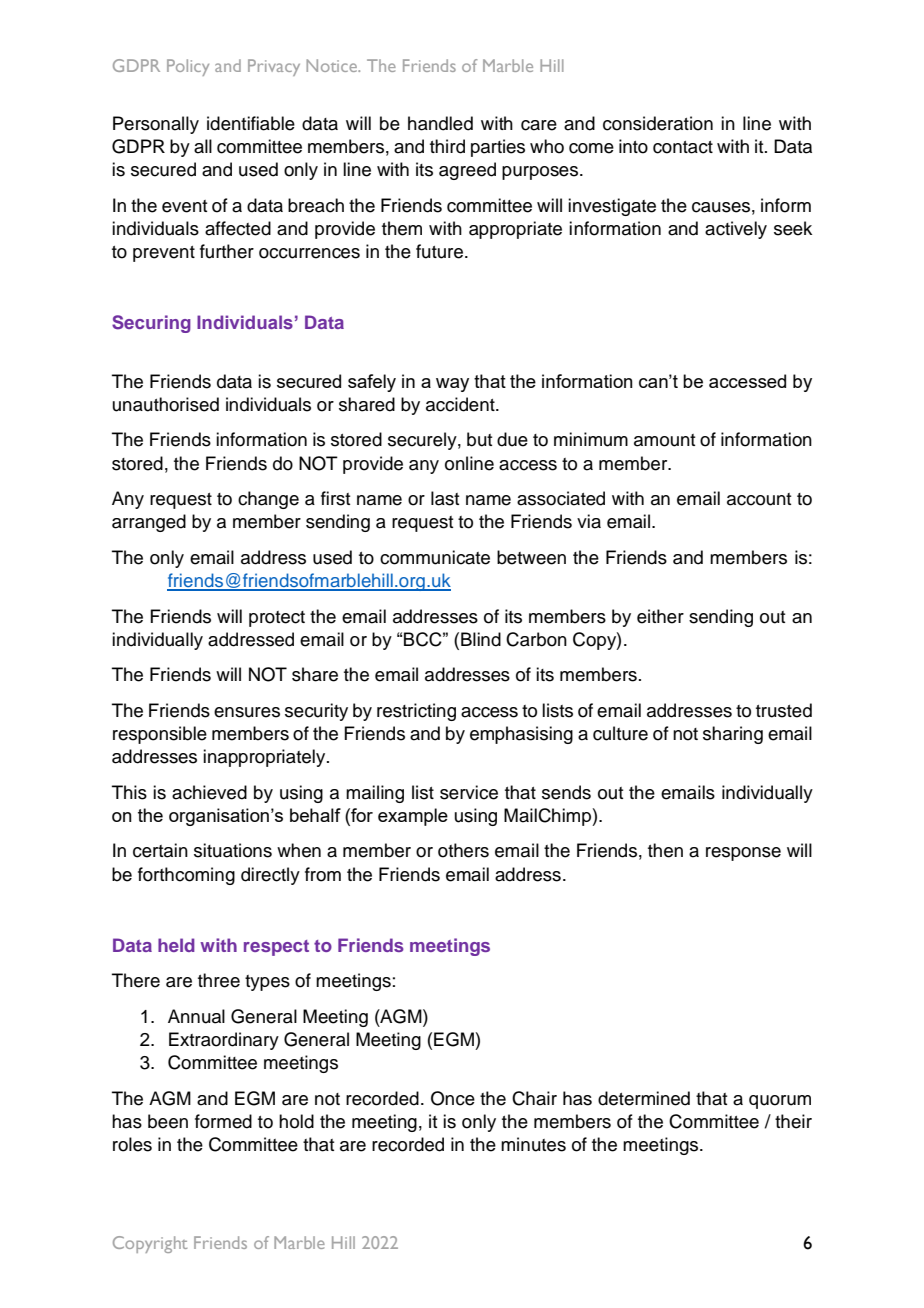  Describe the element at coordinates (658, 123) in the screenshot. I see `consideration` at that location.
